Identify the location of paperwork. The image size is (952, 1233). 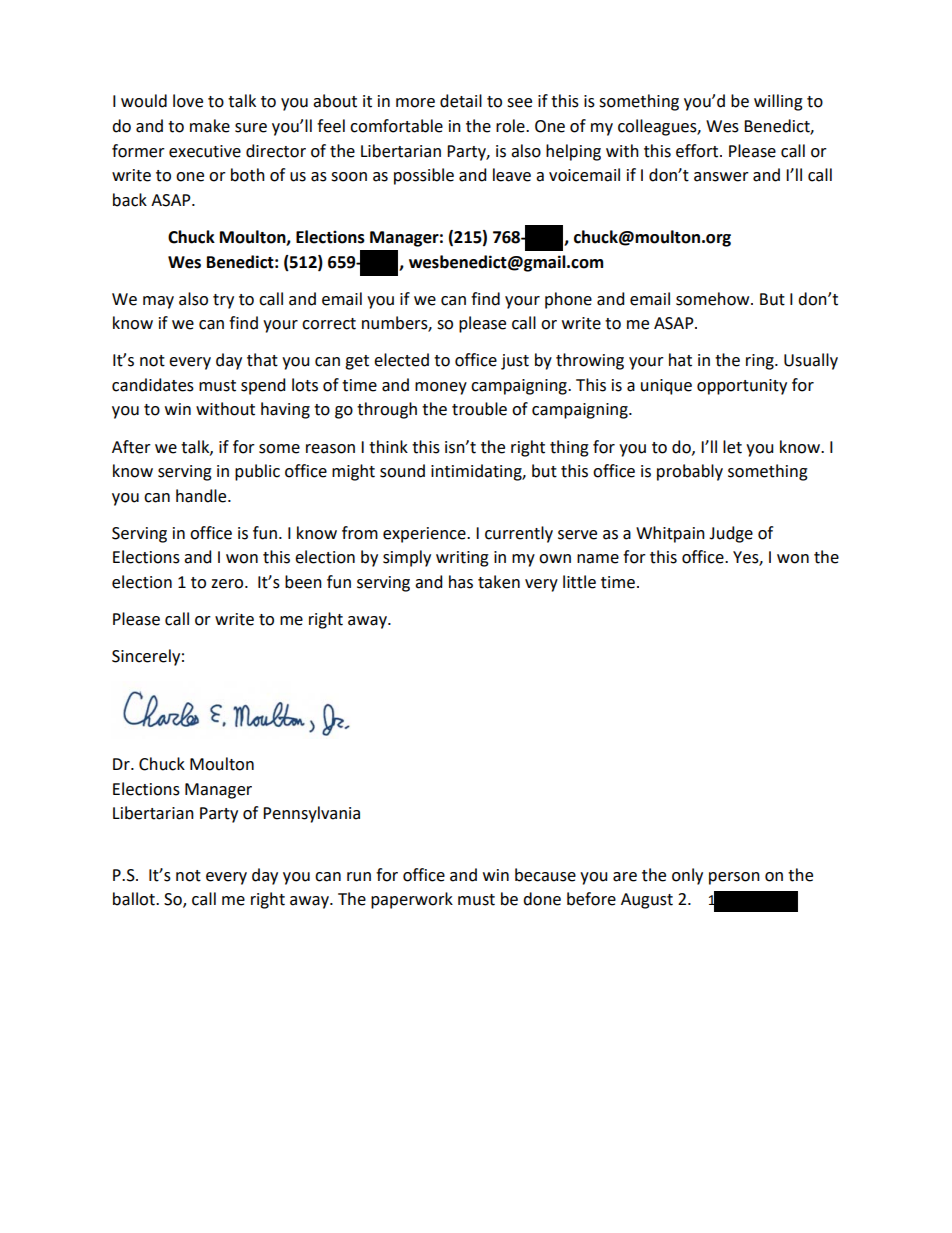
(412, 900).
